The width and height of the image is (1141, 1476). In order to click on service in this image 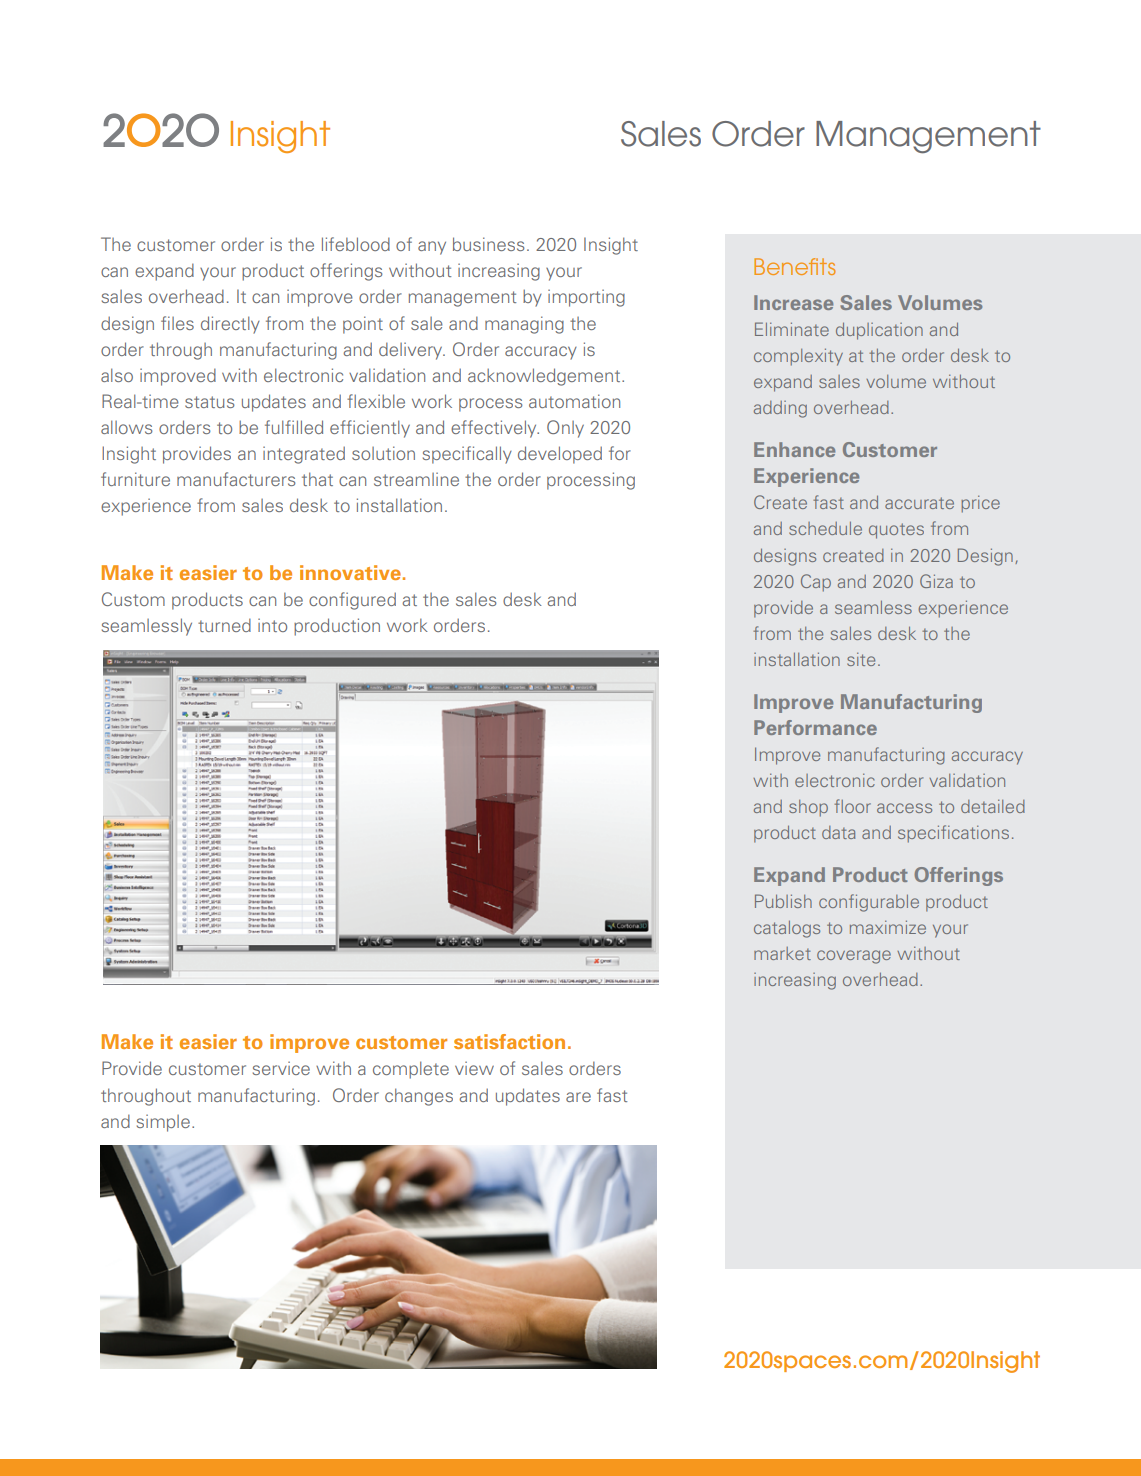, I will do `click(281, 1068)`.
